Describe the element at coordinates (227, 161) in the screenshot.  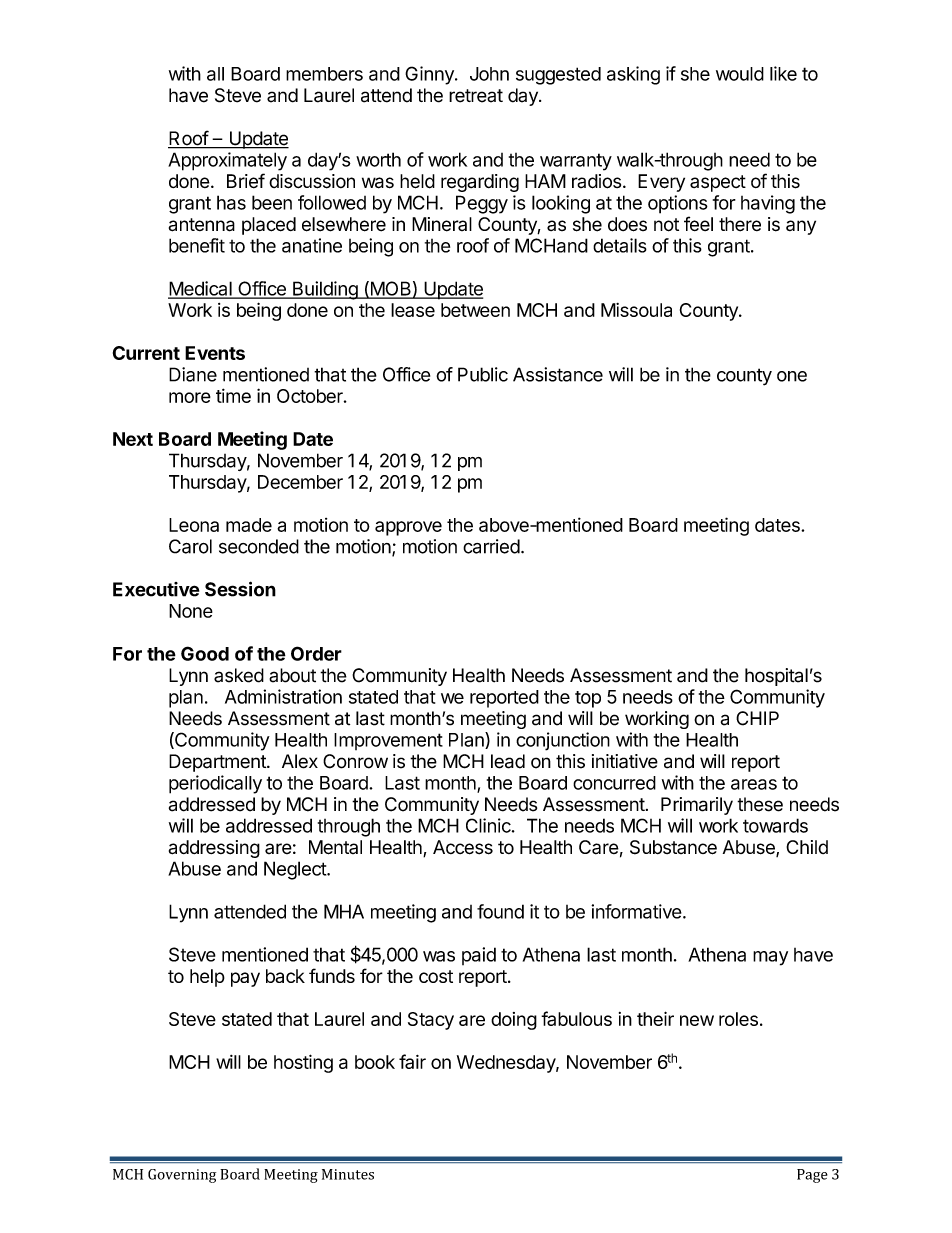
I see `Approximately` at that location.
